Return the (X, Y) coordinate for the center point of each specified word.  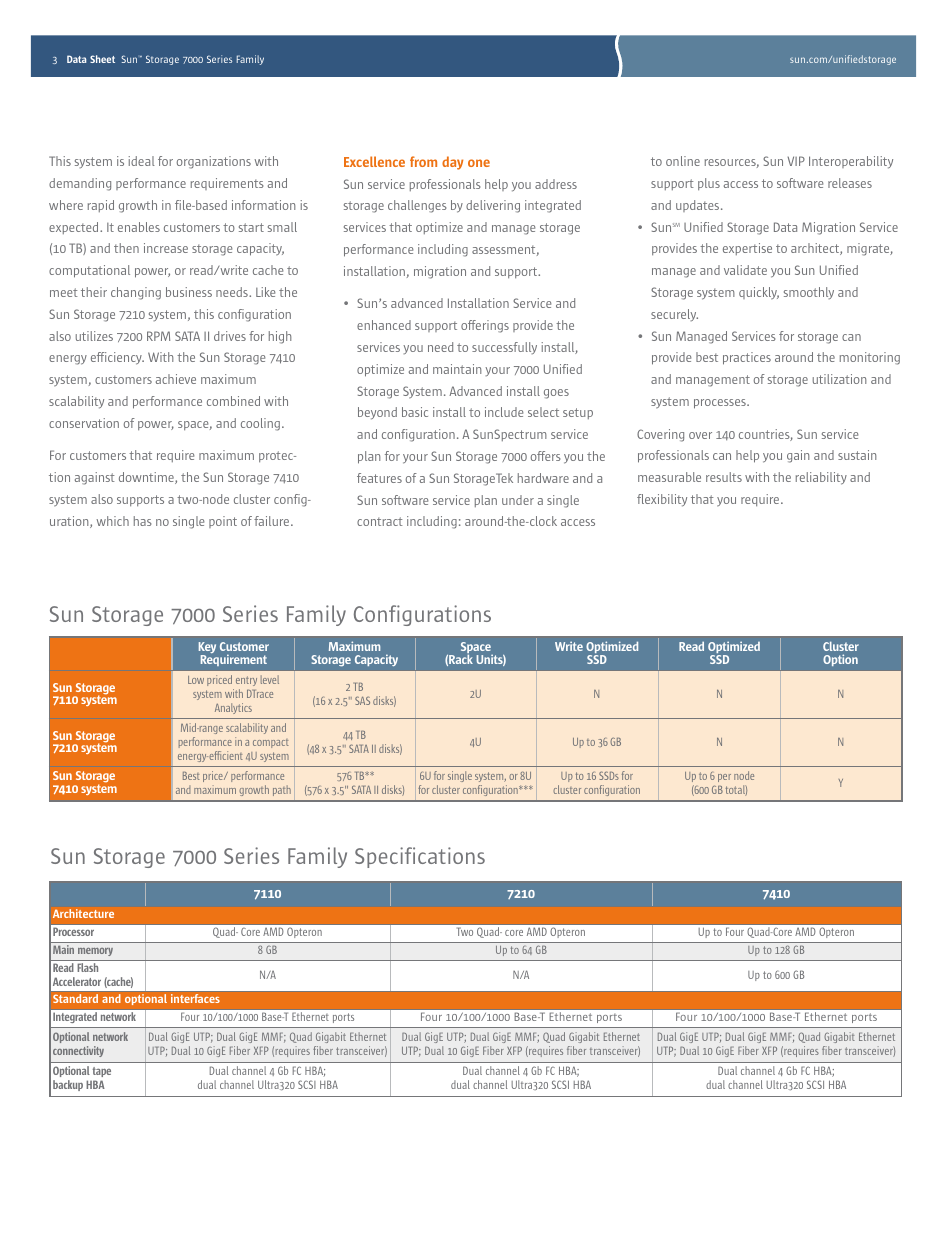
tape (102, 1072)
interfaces (195, 998)
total (736, 790)
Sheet (102, 59)
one (479, 163)
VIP (796, 161)
